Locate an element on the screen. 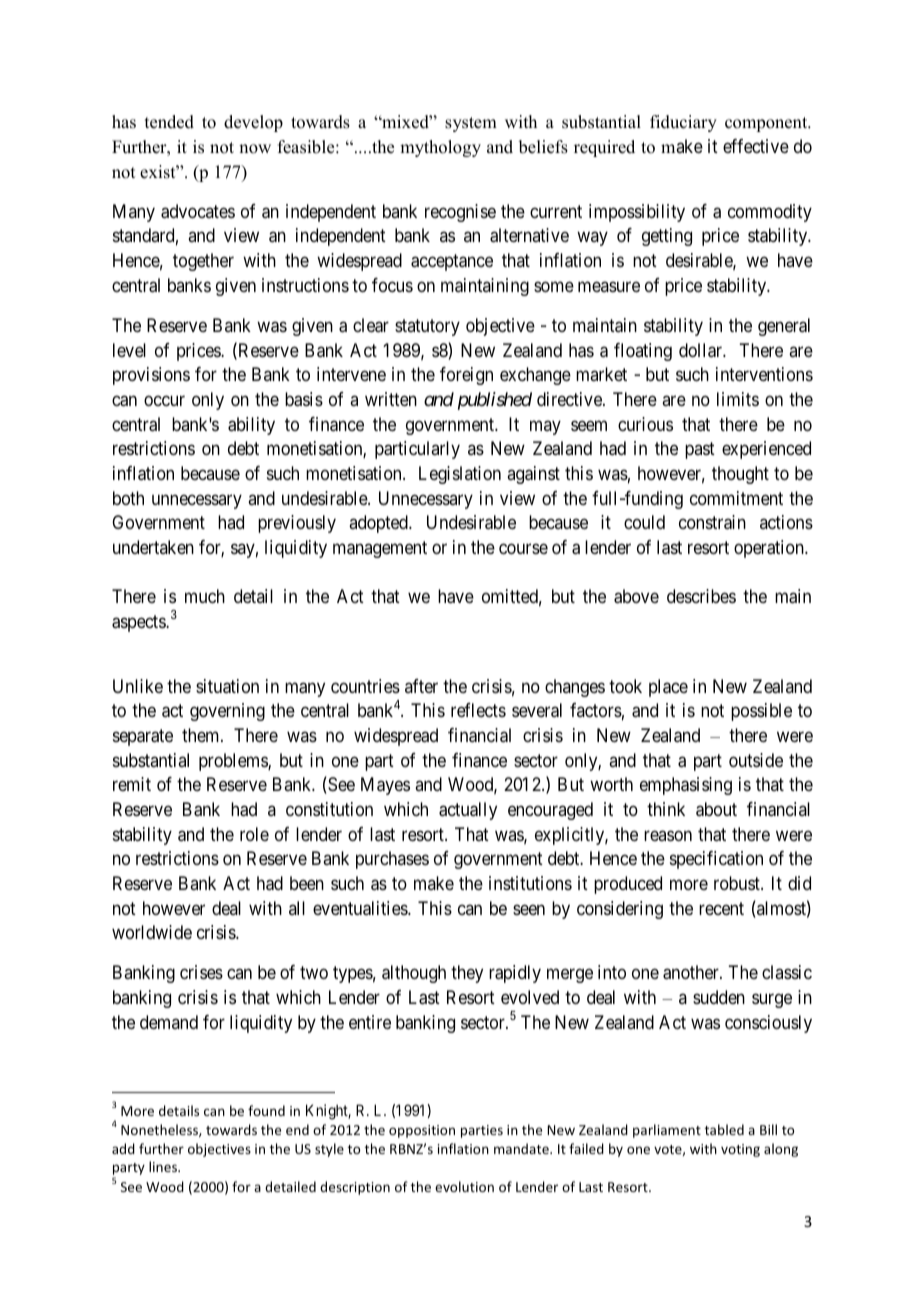  lines is located at coordinates (164, 1166).
